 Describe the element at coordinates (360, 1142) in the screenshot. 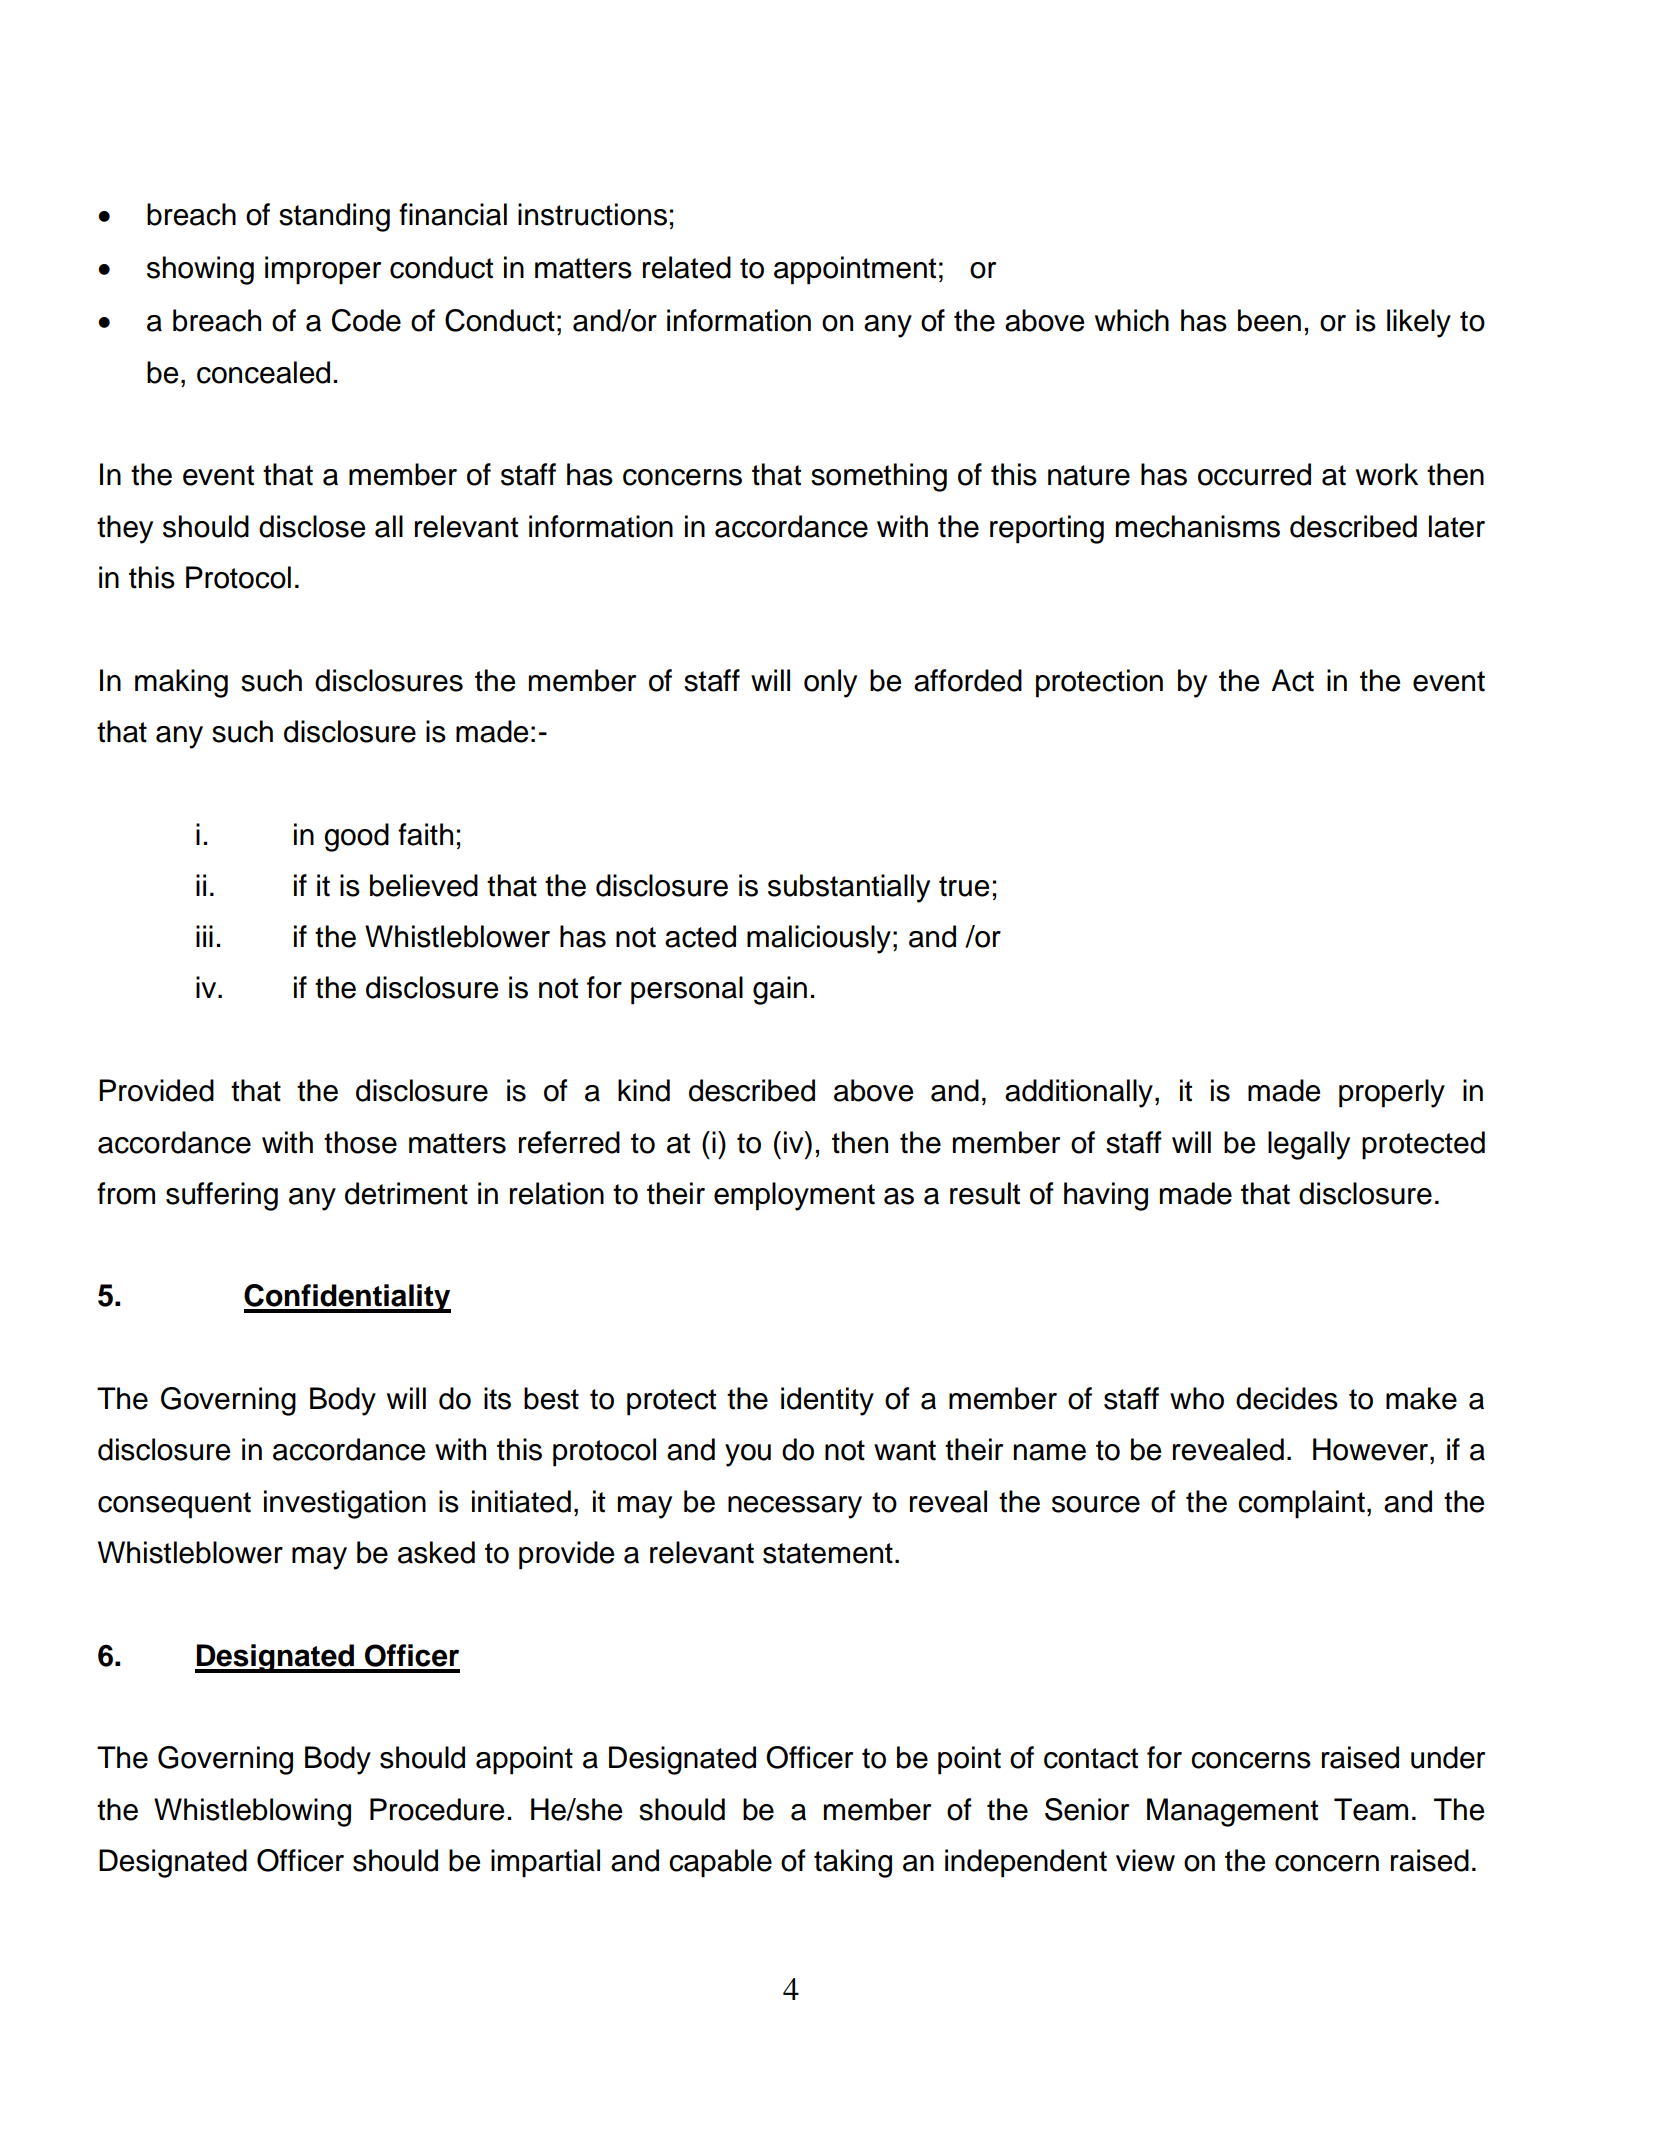

I see `those` at that location.
